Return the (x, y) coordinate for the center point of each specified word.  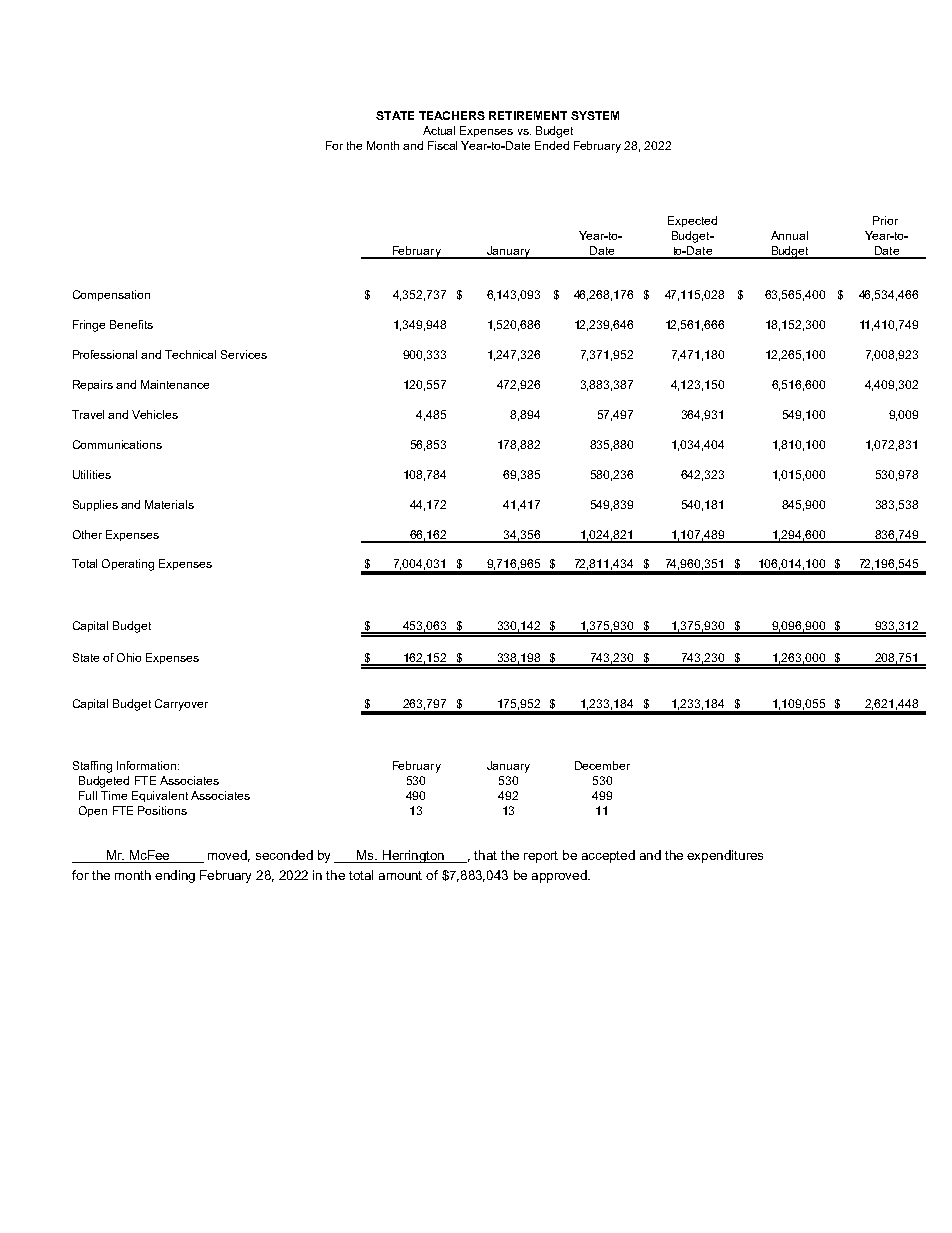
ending (175, 876)
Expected (692, 221)
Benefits (131, 324)
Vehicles (155, 414)
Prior (885, 220)
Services (244, 354)
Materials (169, 504)
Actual (439, 130)
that (485, 855)
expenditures (725, 856)
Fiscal (442, 145)
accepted (608, 856)
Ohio (129, 657)
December (602, 765)
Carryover (181, 705)
